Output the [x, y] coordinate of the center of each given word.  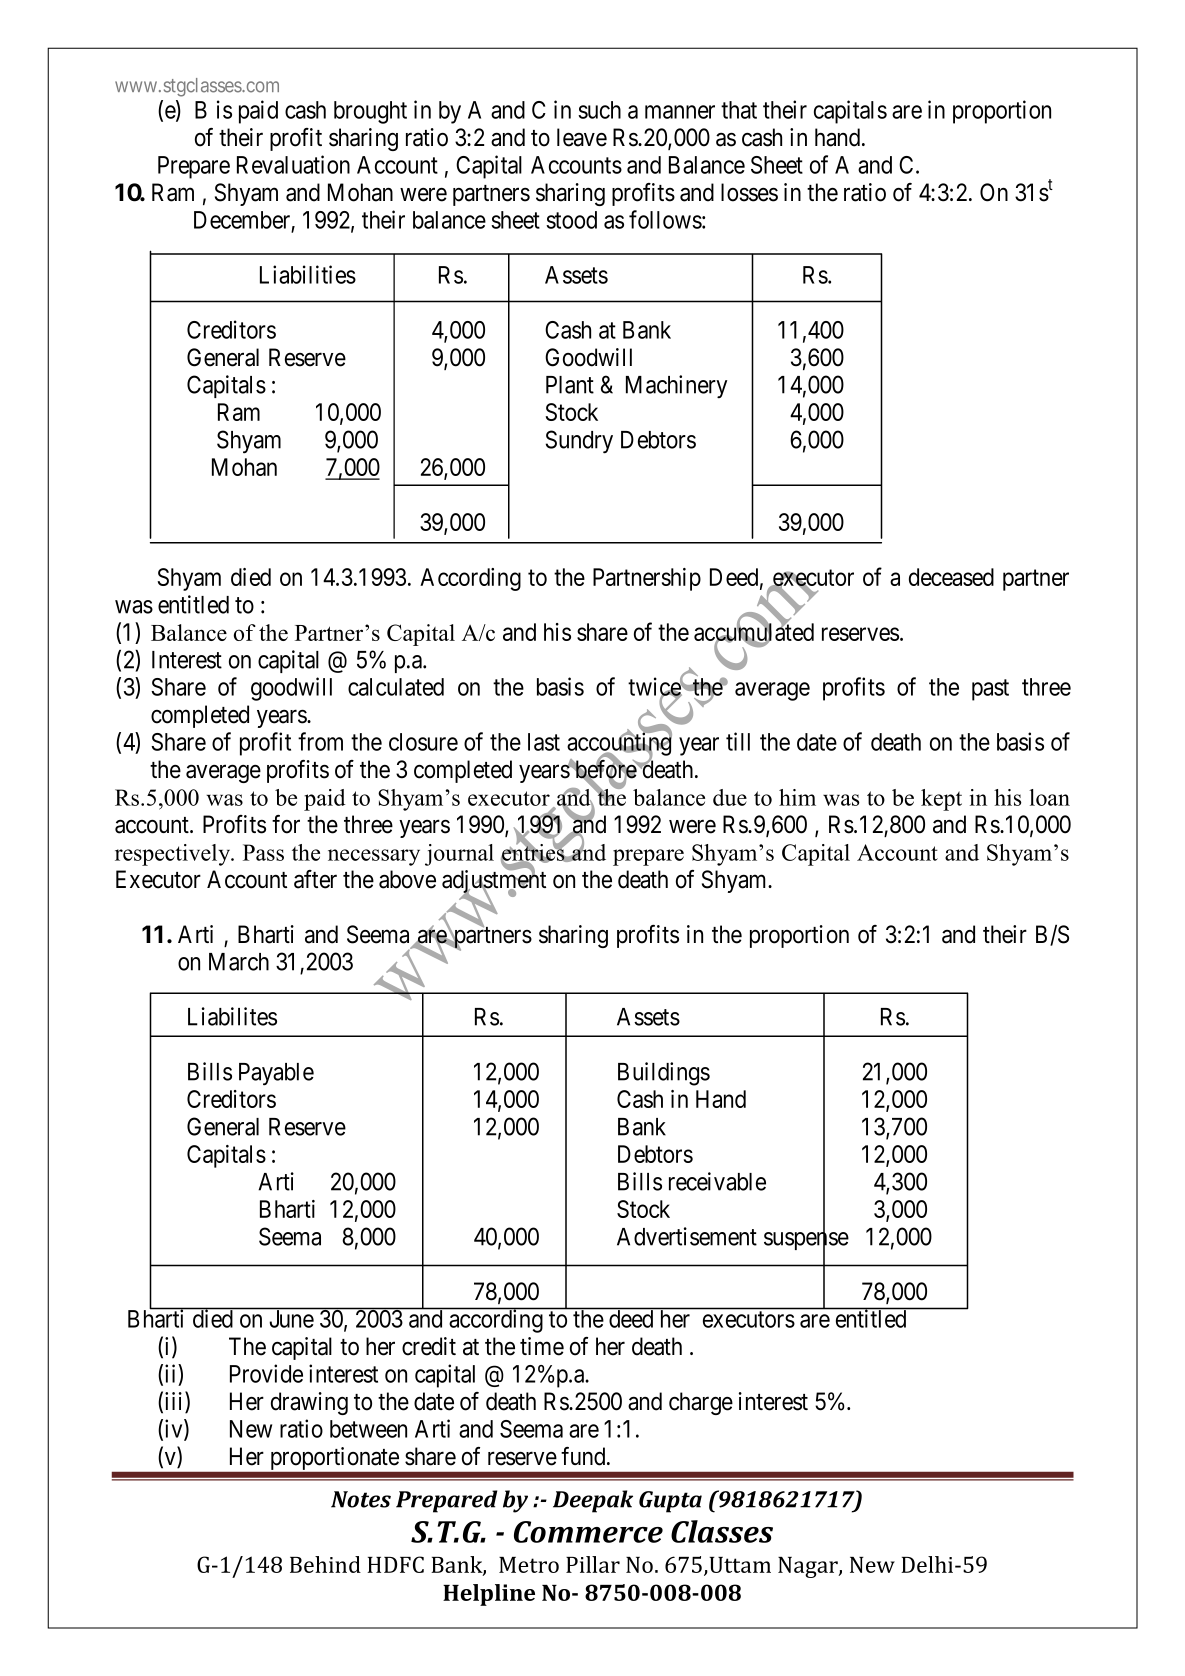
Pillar [593, 1564]
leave [582, 137]
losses [749, 192]
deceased [951, 577]
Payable [276, 1074]
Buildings [664, 1074]
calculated [396, 687]
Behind [325, 1564]
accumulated [754, 632]
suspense [806, 1242]
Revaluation [293, 164]
